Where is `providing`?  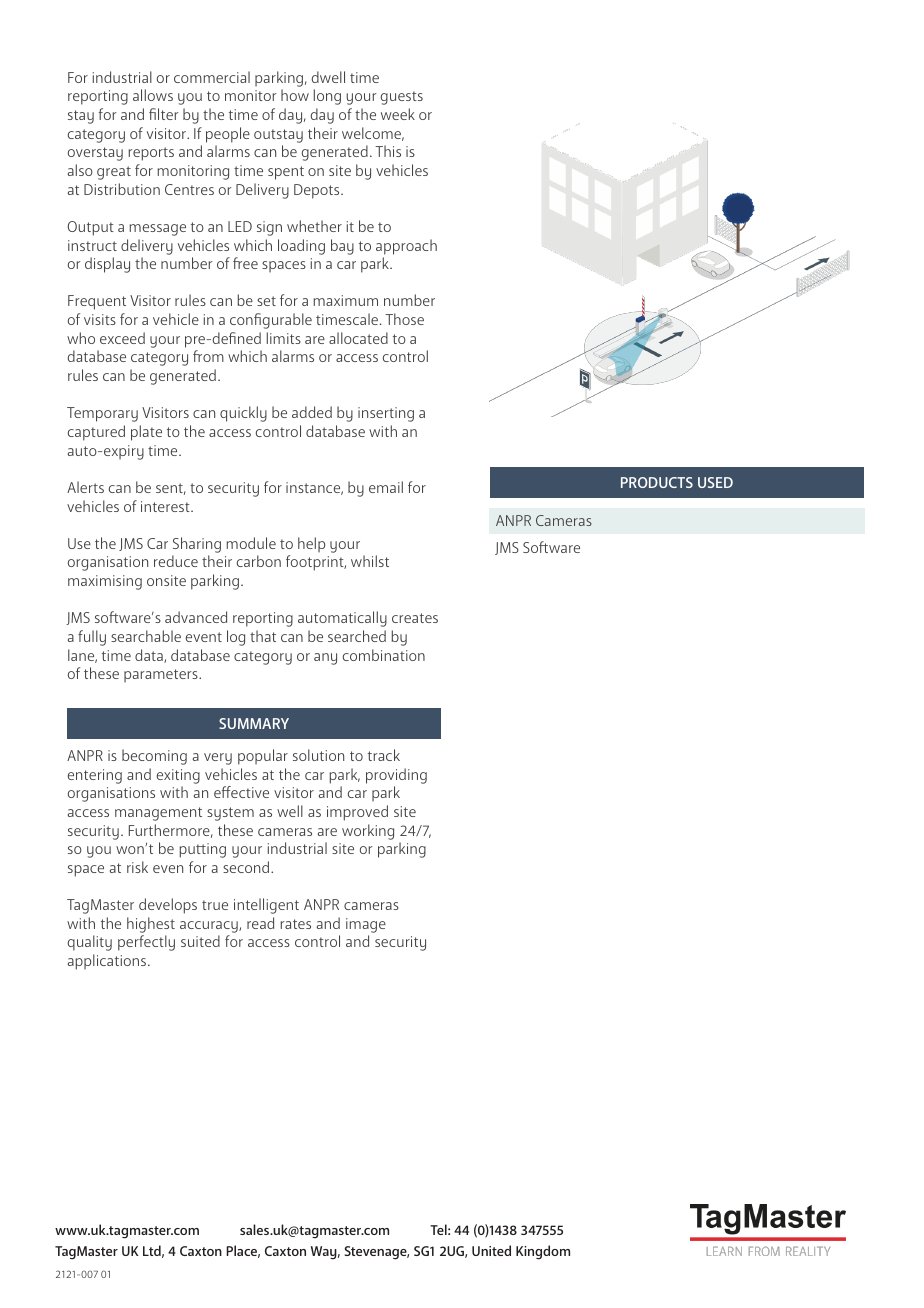
providing is located at coordinates (396, 776).
